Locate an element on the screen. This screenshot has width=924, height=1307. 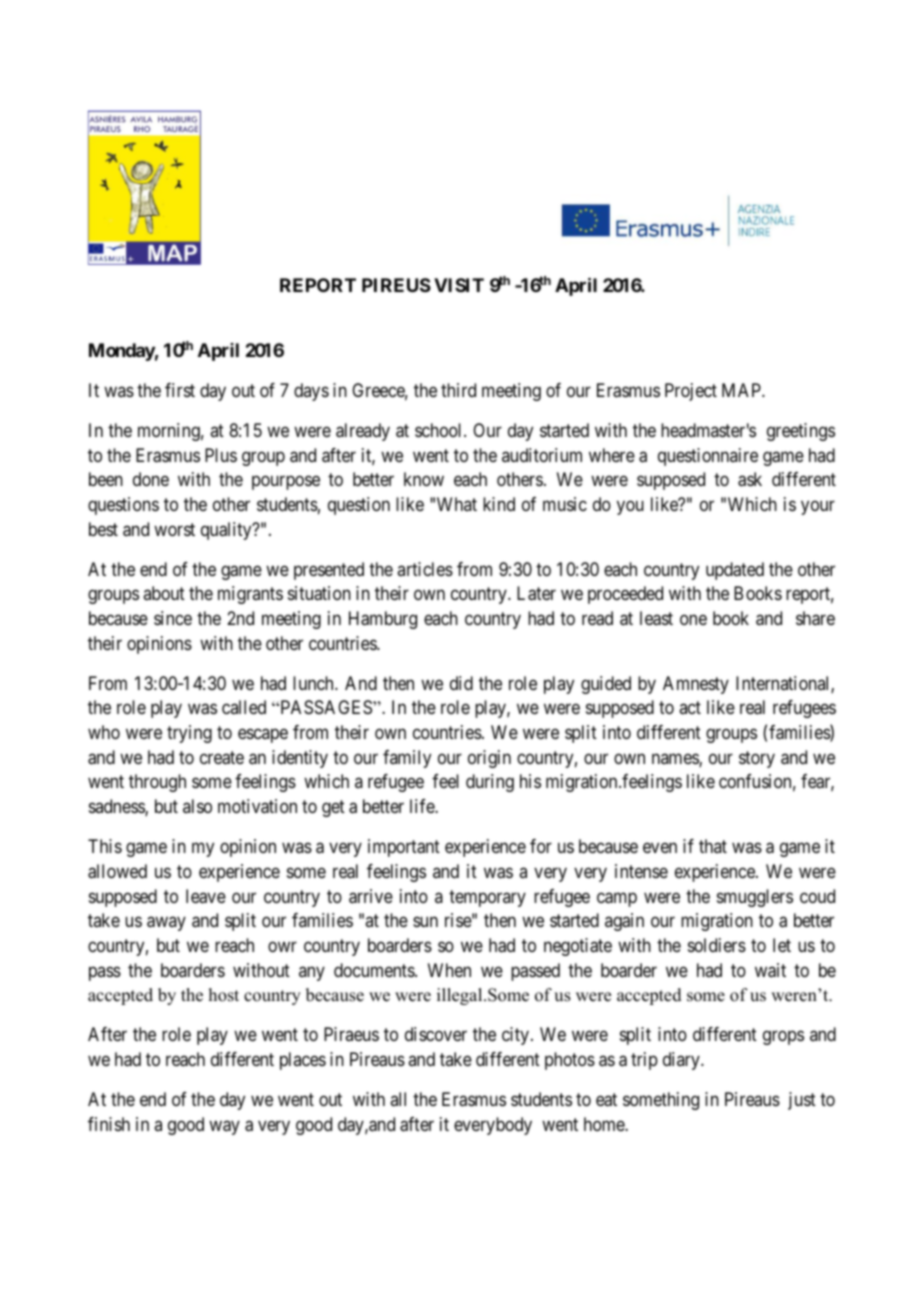
trying is located at coordinates (189, 734).
